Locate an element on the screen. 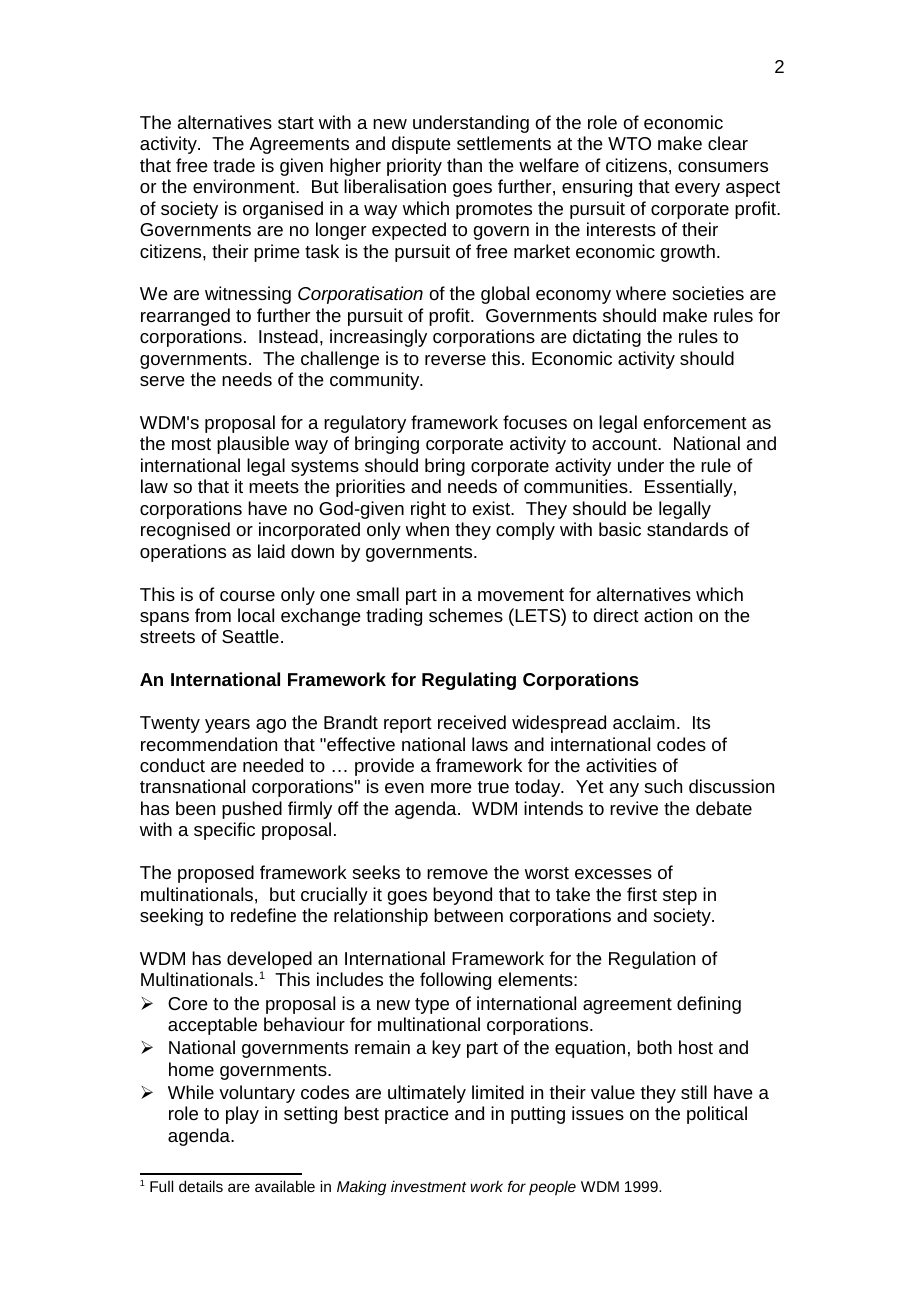 The width and height of the screenshot is (924, 1308). more is located at coordinates (451, 788).
